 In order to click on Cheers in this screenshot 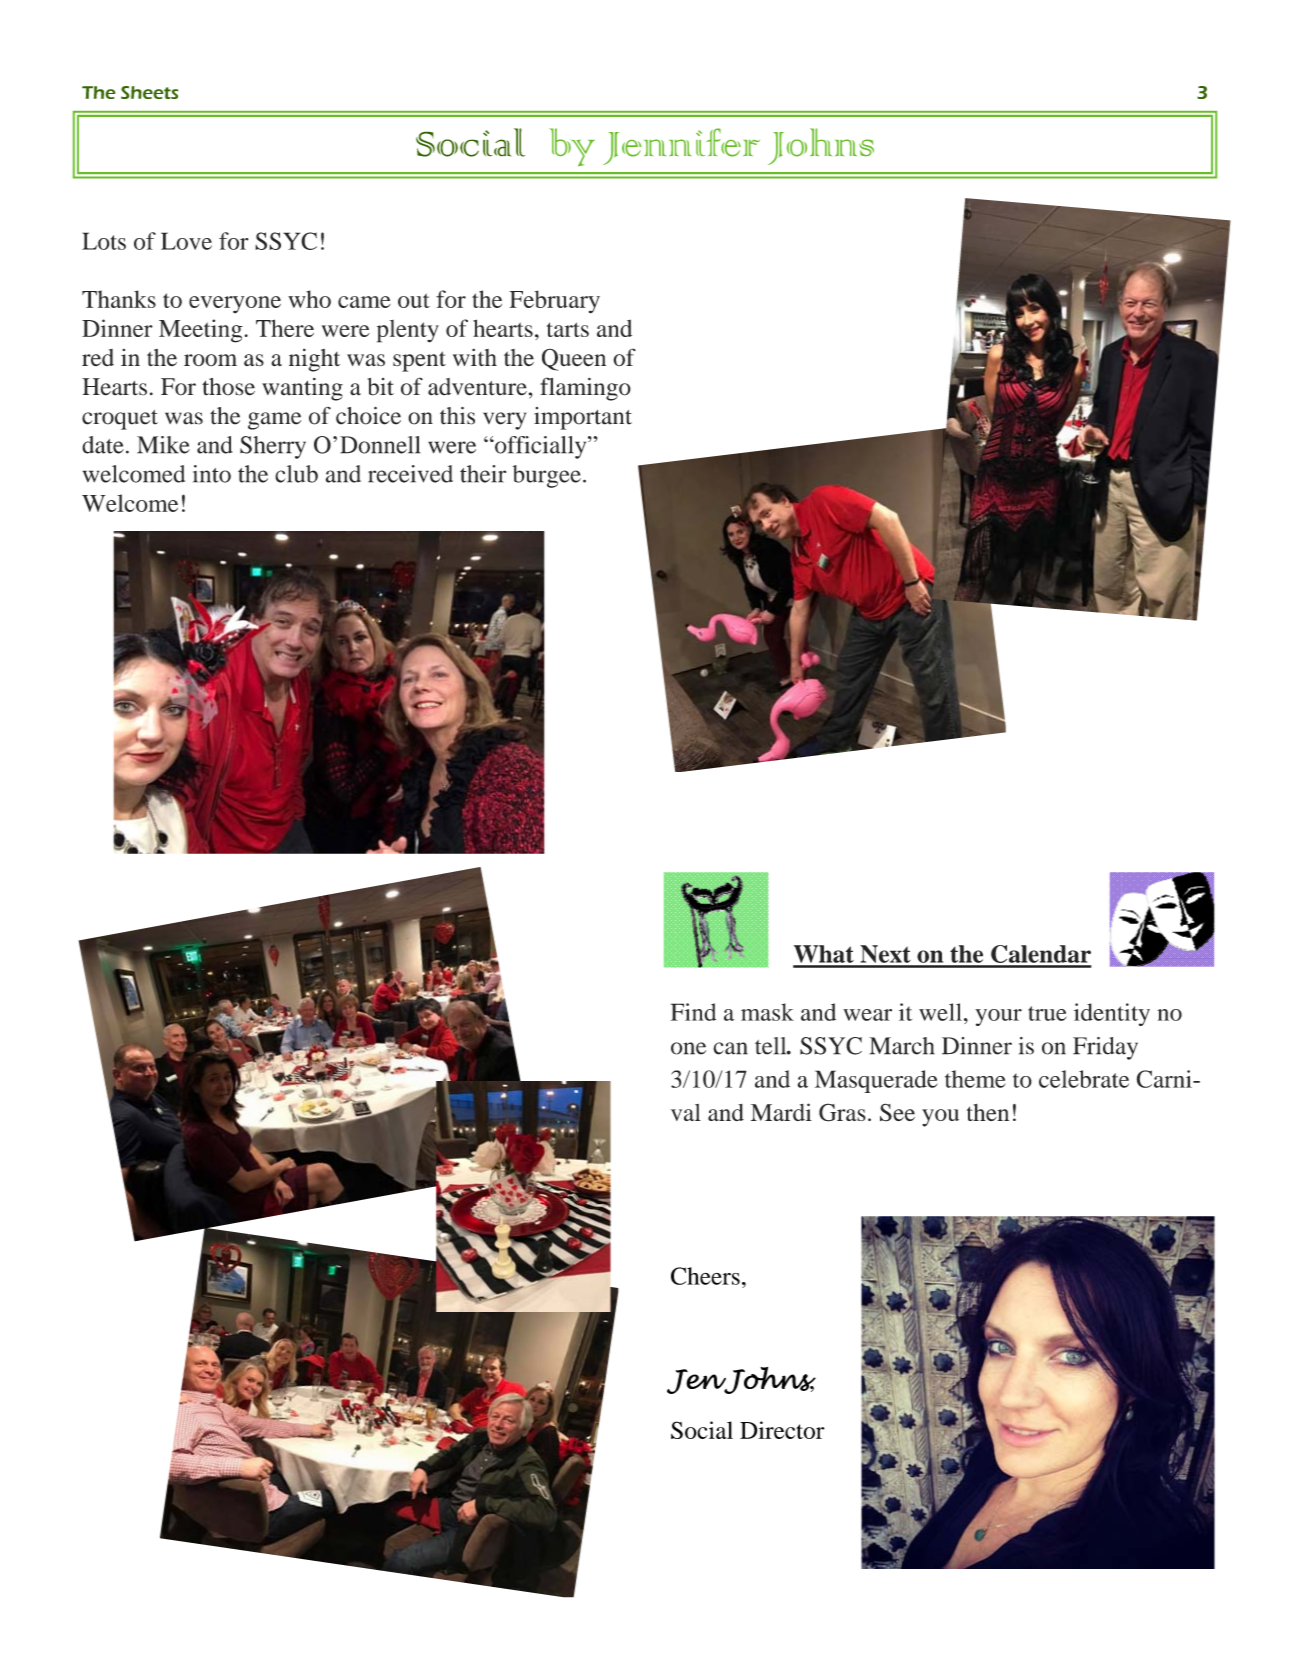, I will do `click(705, 1276)`.
